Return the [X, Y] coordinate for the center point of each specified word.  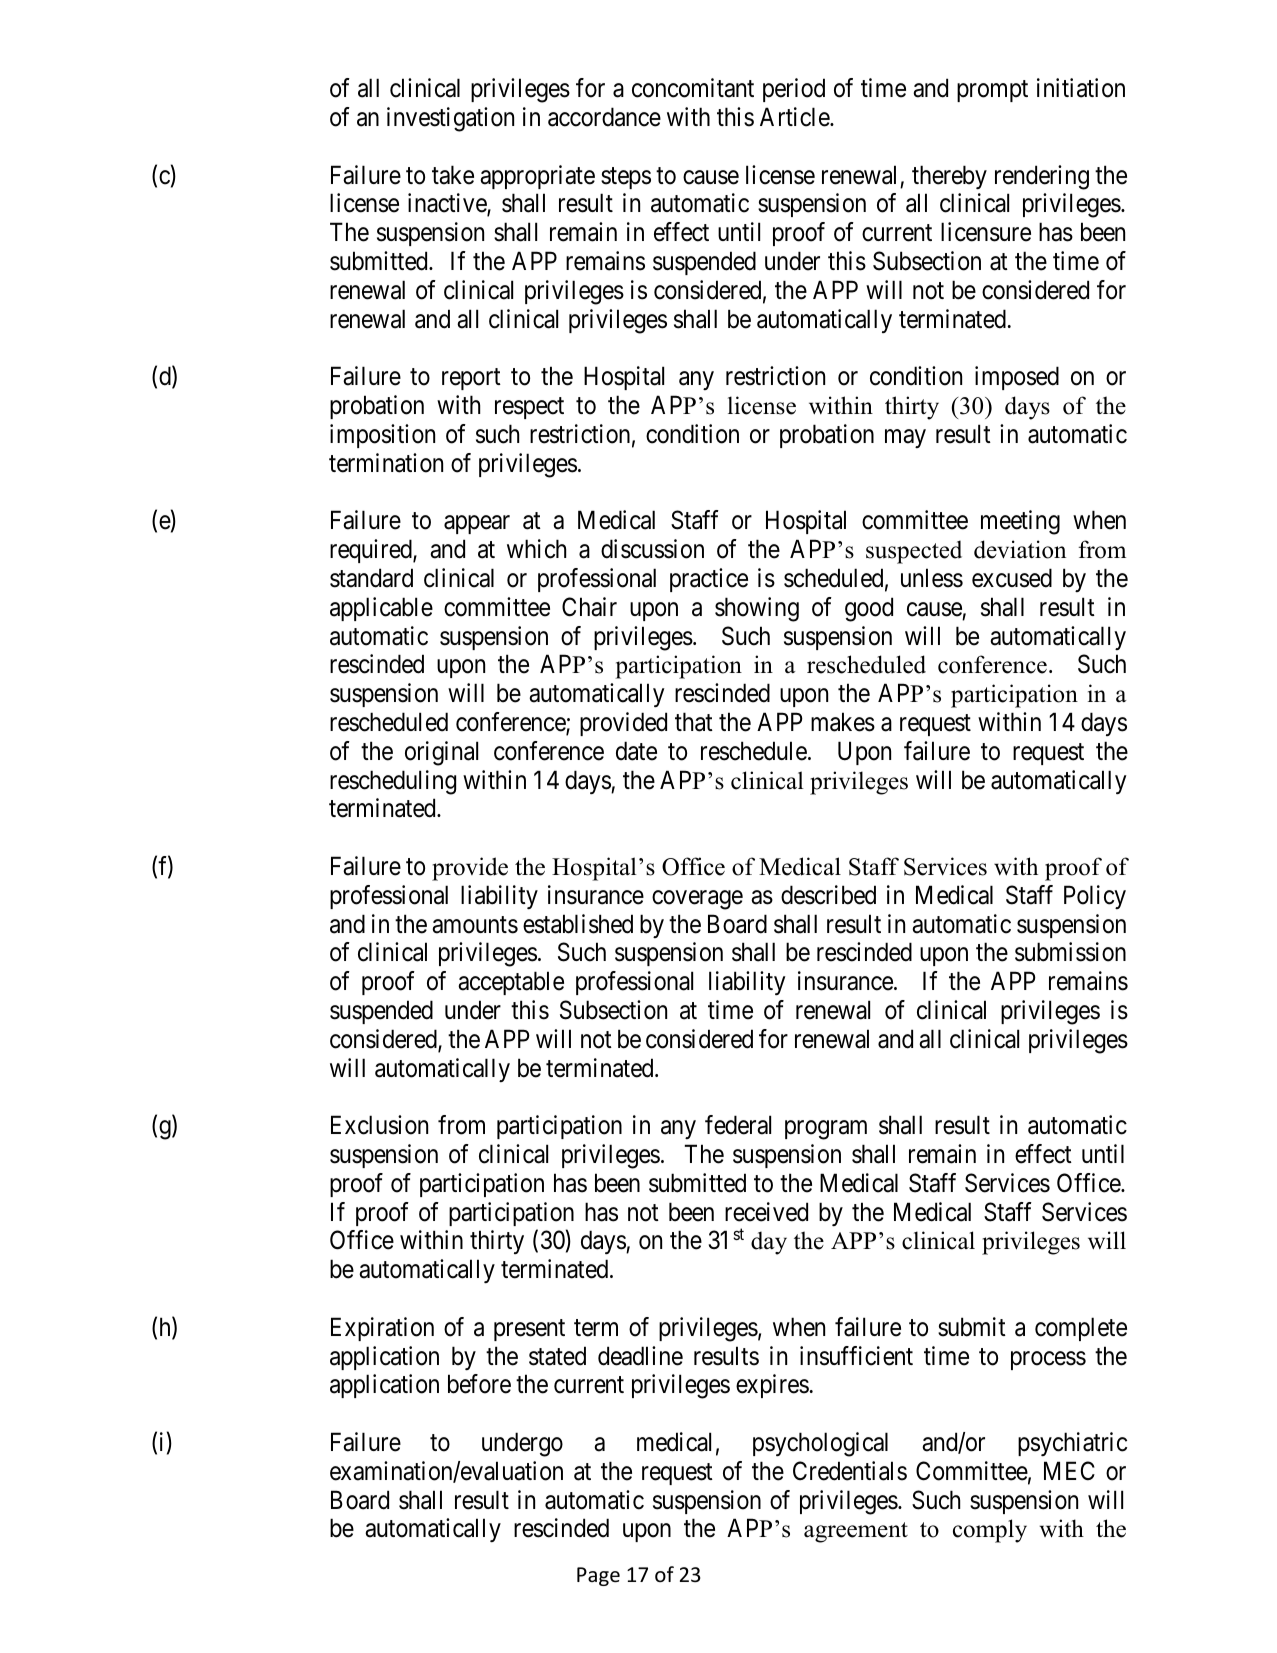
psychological [820, 1444]
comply [990, 1531]
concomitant [693, 88]
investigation [450, 119]
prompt [992, 91]
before [479, 1384]
